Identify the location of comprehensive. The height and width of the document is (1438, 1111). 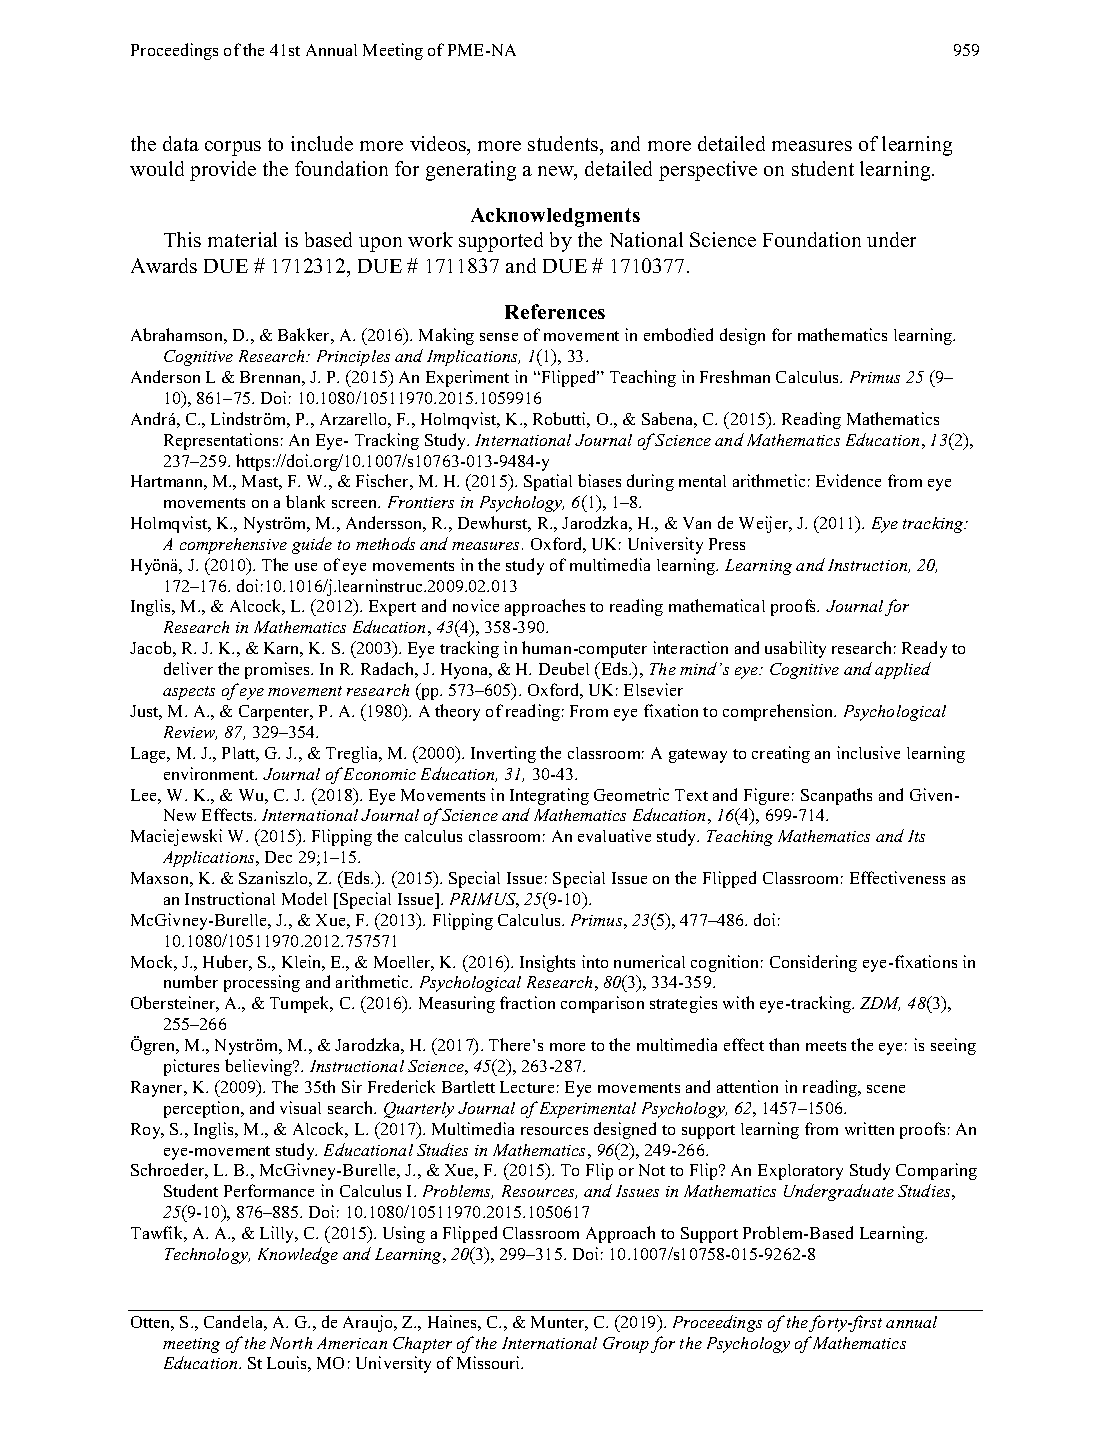
(233, 546).
